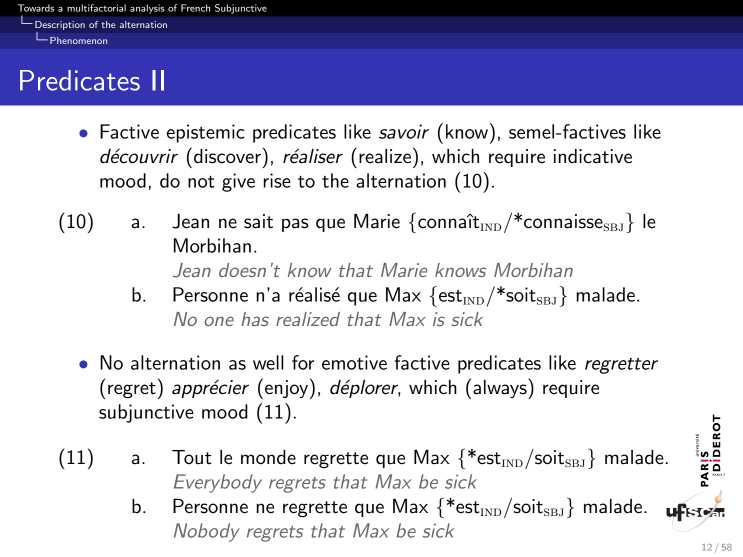 Image resolution: width=743 pixels, height=557 pixels. Describe the element at coordinates (303, 362) in the page. I see `for` at that location.
